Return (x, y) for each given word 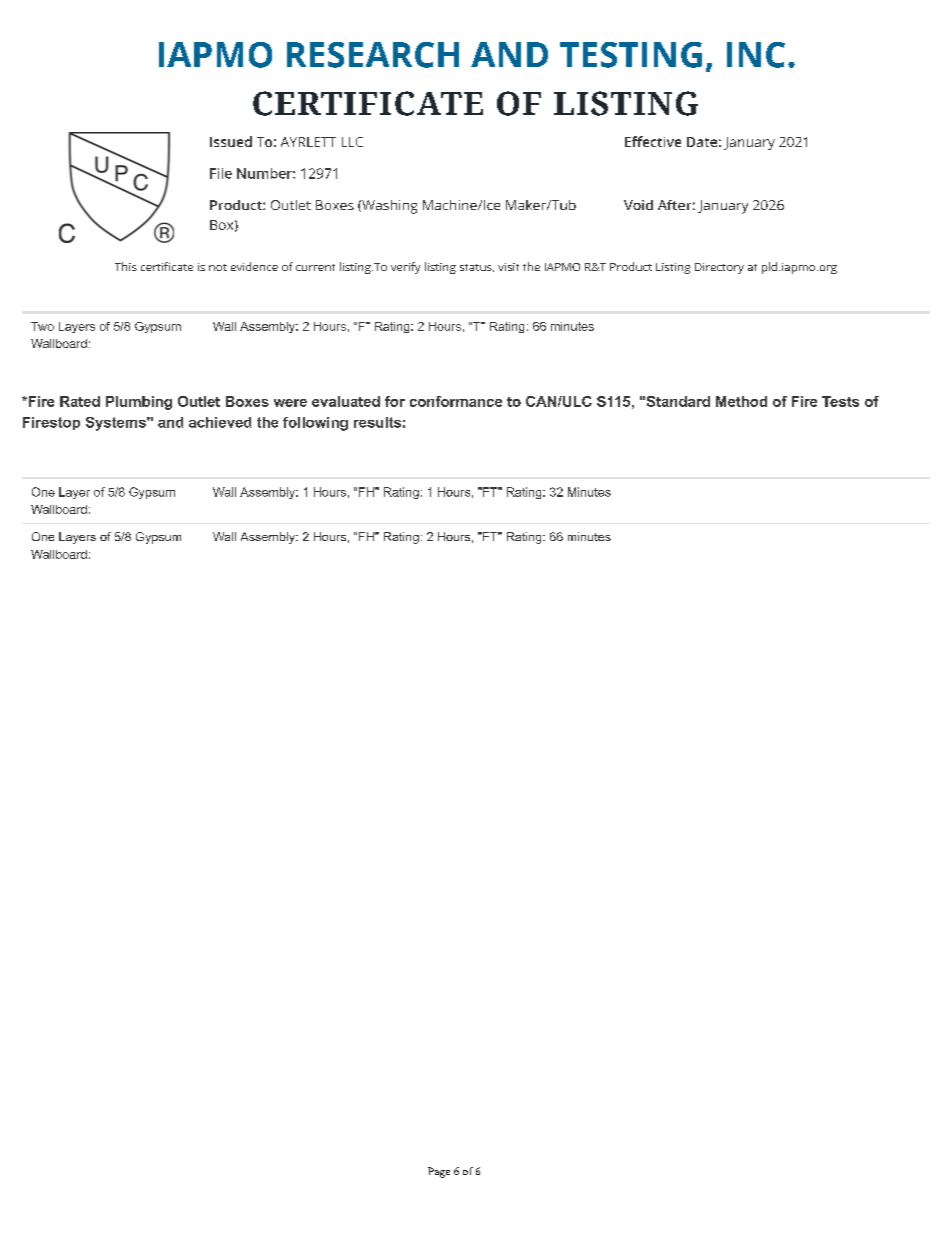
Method (741, 401)
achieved (220, 422)
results (377, 422)
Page (439, 1172)
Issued (231, 141)
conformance (456, 401)
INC (756, 55)
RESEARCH (373, 55)
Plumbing (139, 403)
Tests (840, 401)
